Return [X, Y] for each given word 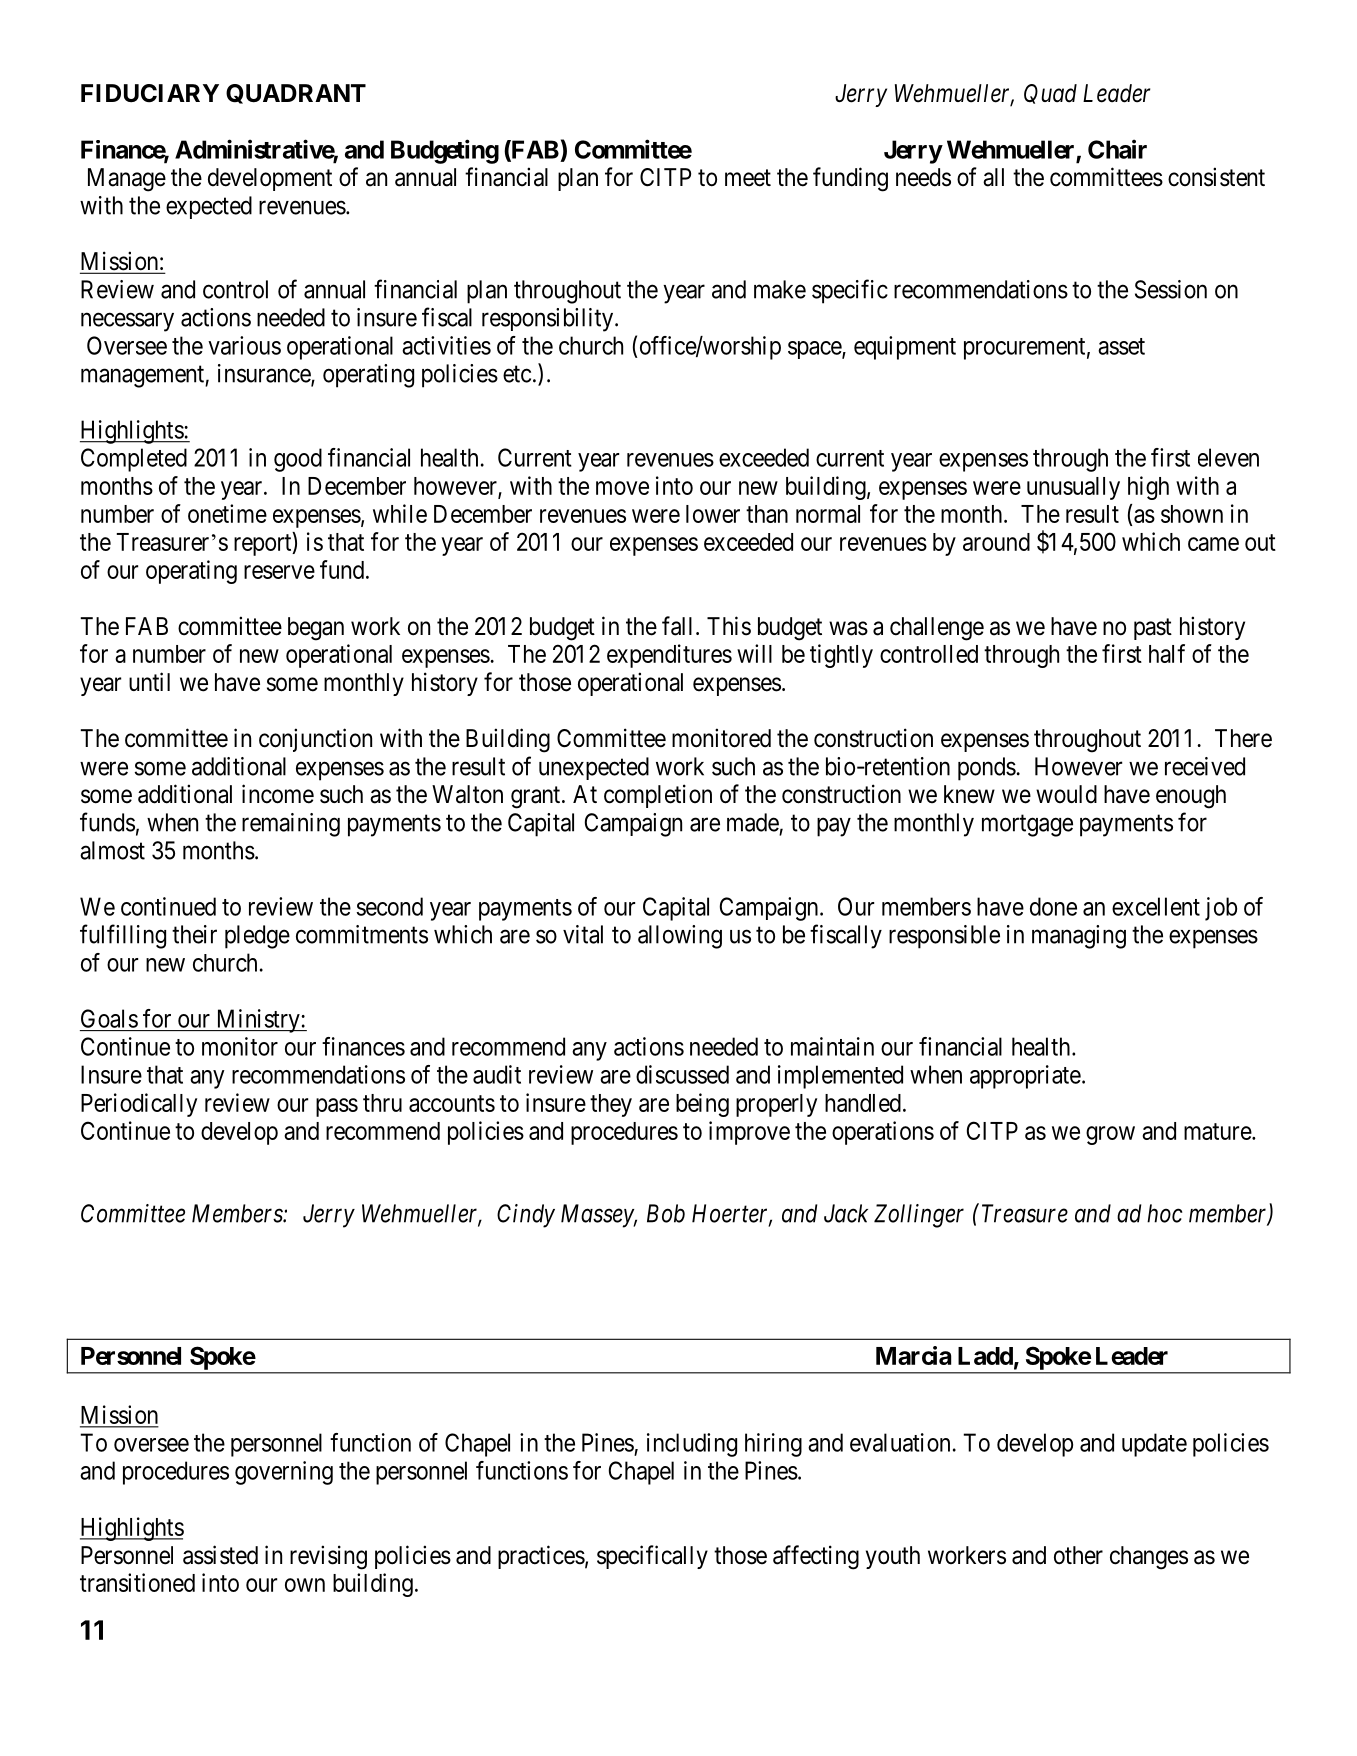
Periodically [139, 1105]
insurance [265, 374]
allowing [680, 937]
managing [1079, 937]
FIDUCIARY [150, 93]
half [1167, 653]
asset [1121, 346]
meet [748, 178]
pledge [257, 937]
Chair [1117, 149]
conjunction [315, 740]
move [622, 488]
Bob [666, 1213]
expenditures [669, 656]
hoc [1164, 1213]
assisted [220, 1555]
